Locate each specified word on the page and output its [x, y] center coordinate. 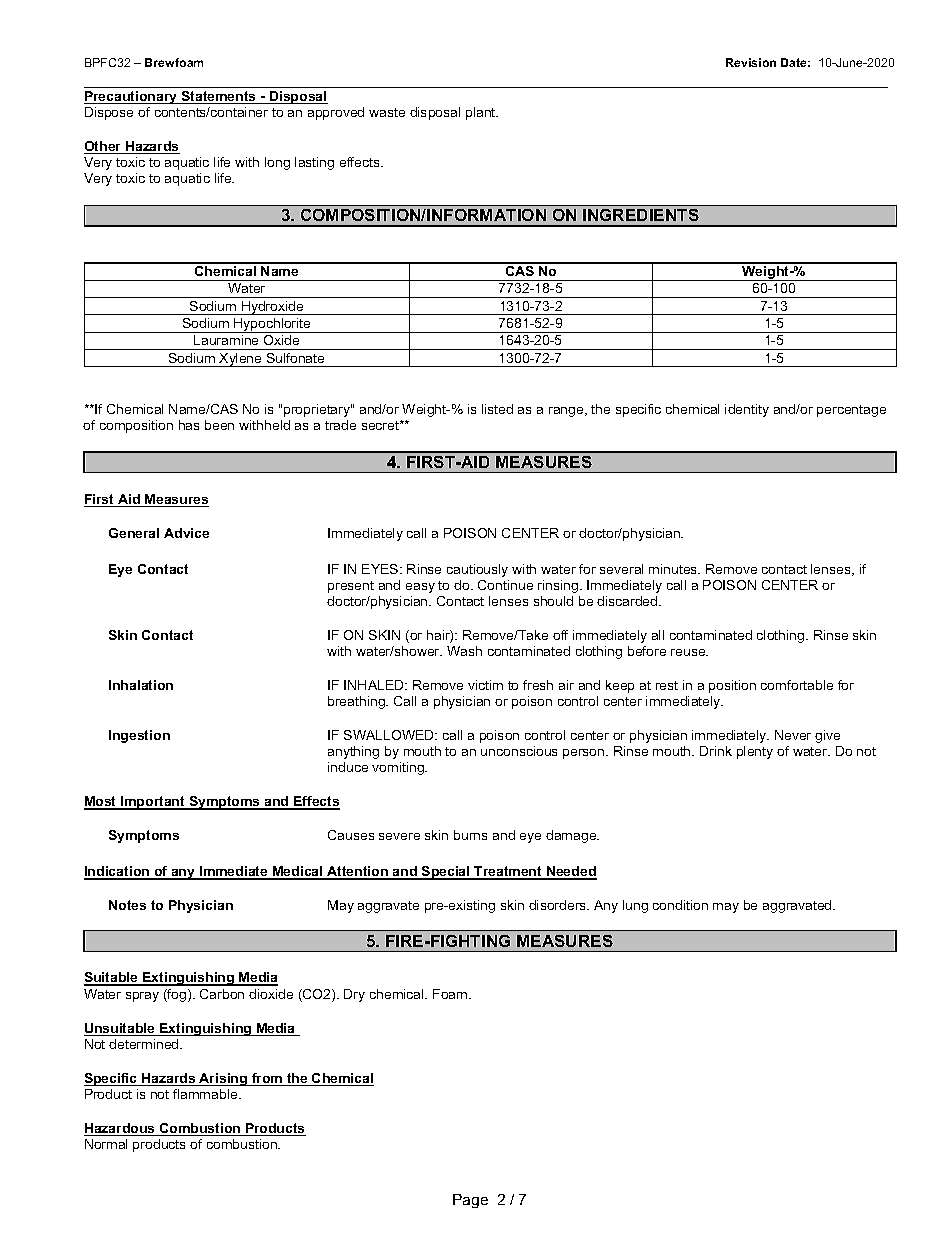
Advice [186, 533]
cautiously [477, 570]
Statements [218, 97]
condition [680, 905]
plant [482, 113]
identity [747, 410]
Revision [751, 62]
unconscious [519, 751]
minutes [674, 569]
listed [497, 409]
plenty [755, 752]
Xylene [240, 360]
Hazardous [120, 1129]
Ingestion [139, 736]
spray [142, 997]
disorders [559, 905]
